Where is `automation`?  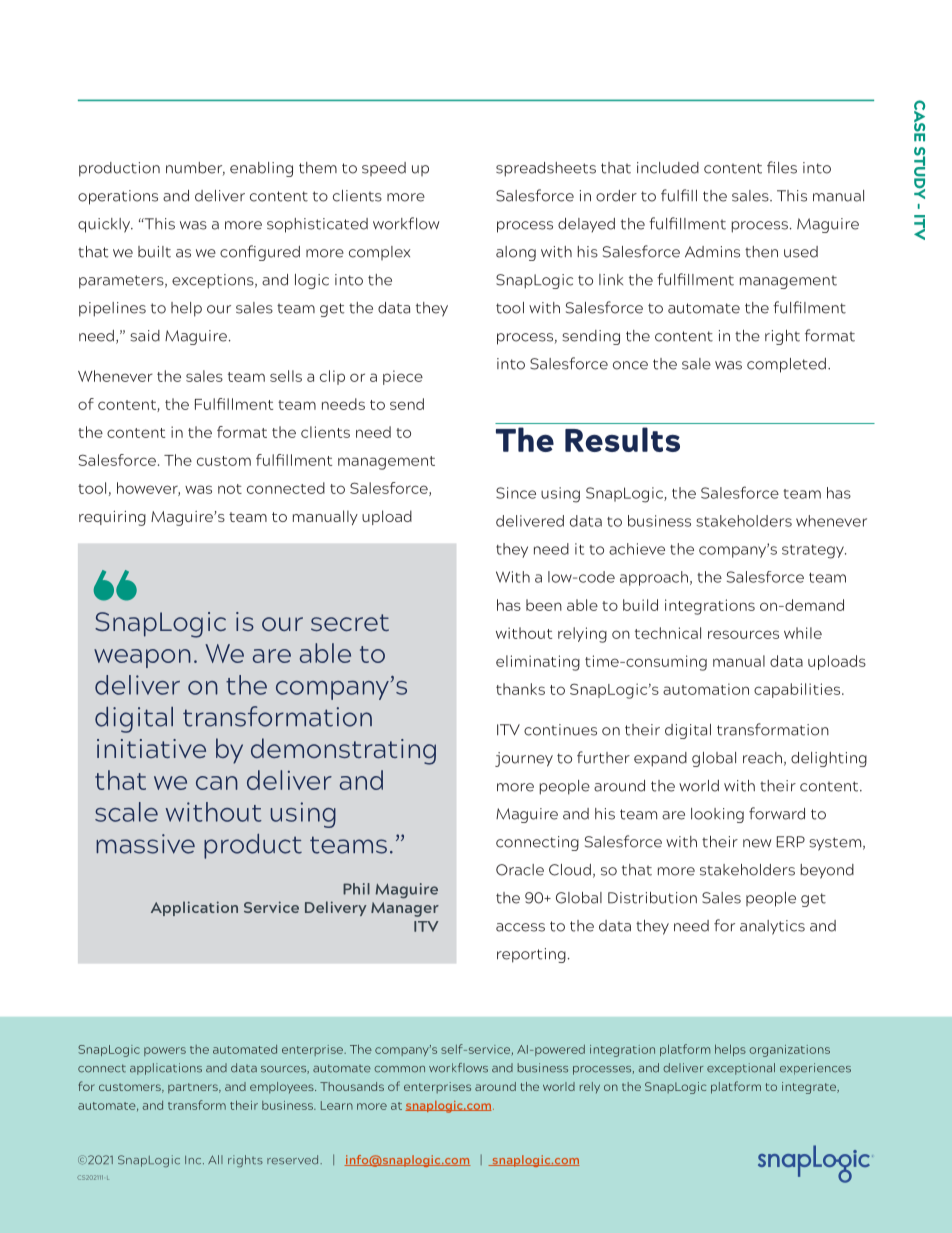
automation is located at coordinates (706, 689).
